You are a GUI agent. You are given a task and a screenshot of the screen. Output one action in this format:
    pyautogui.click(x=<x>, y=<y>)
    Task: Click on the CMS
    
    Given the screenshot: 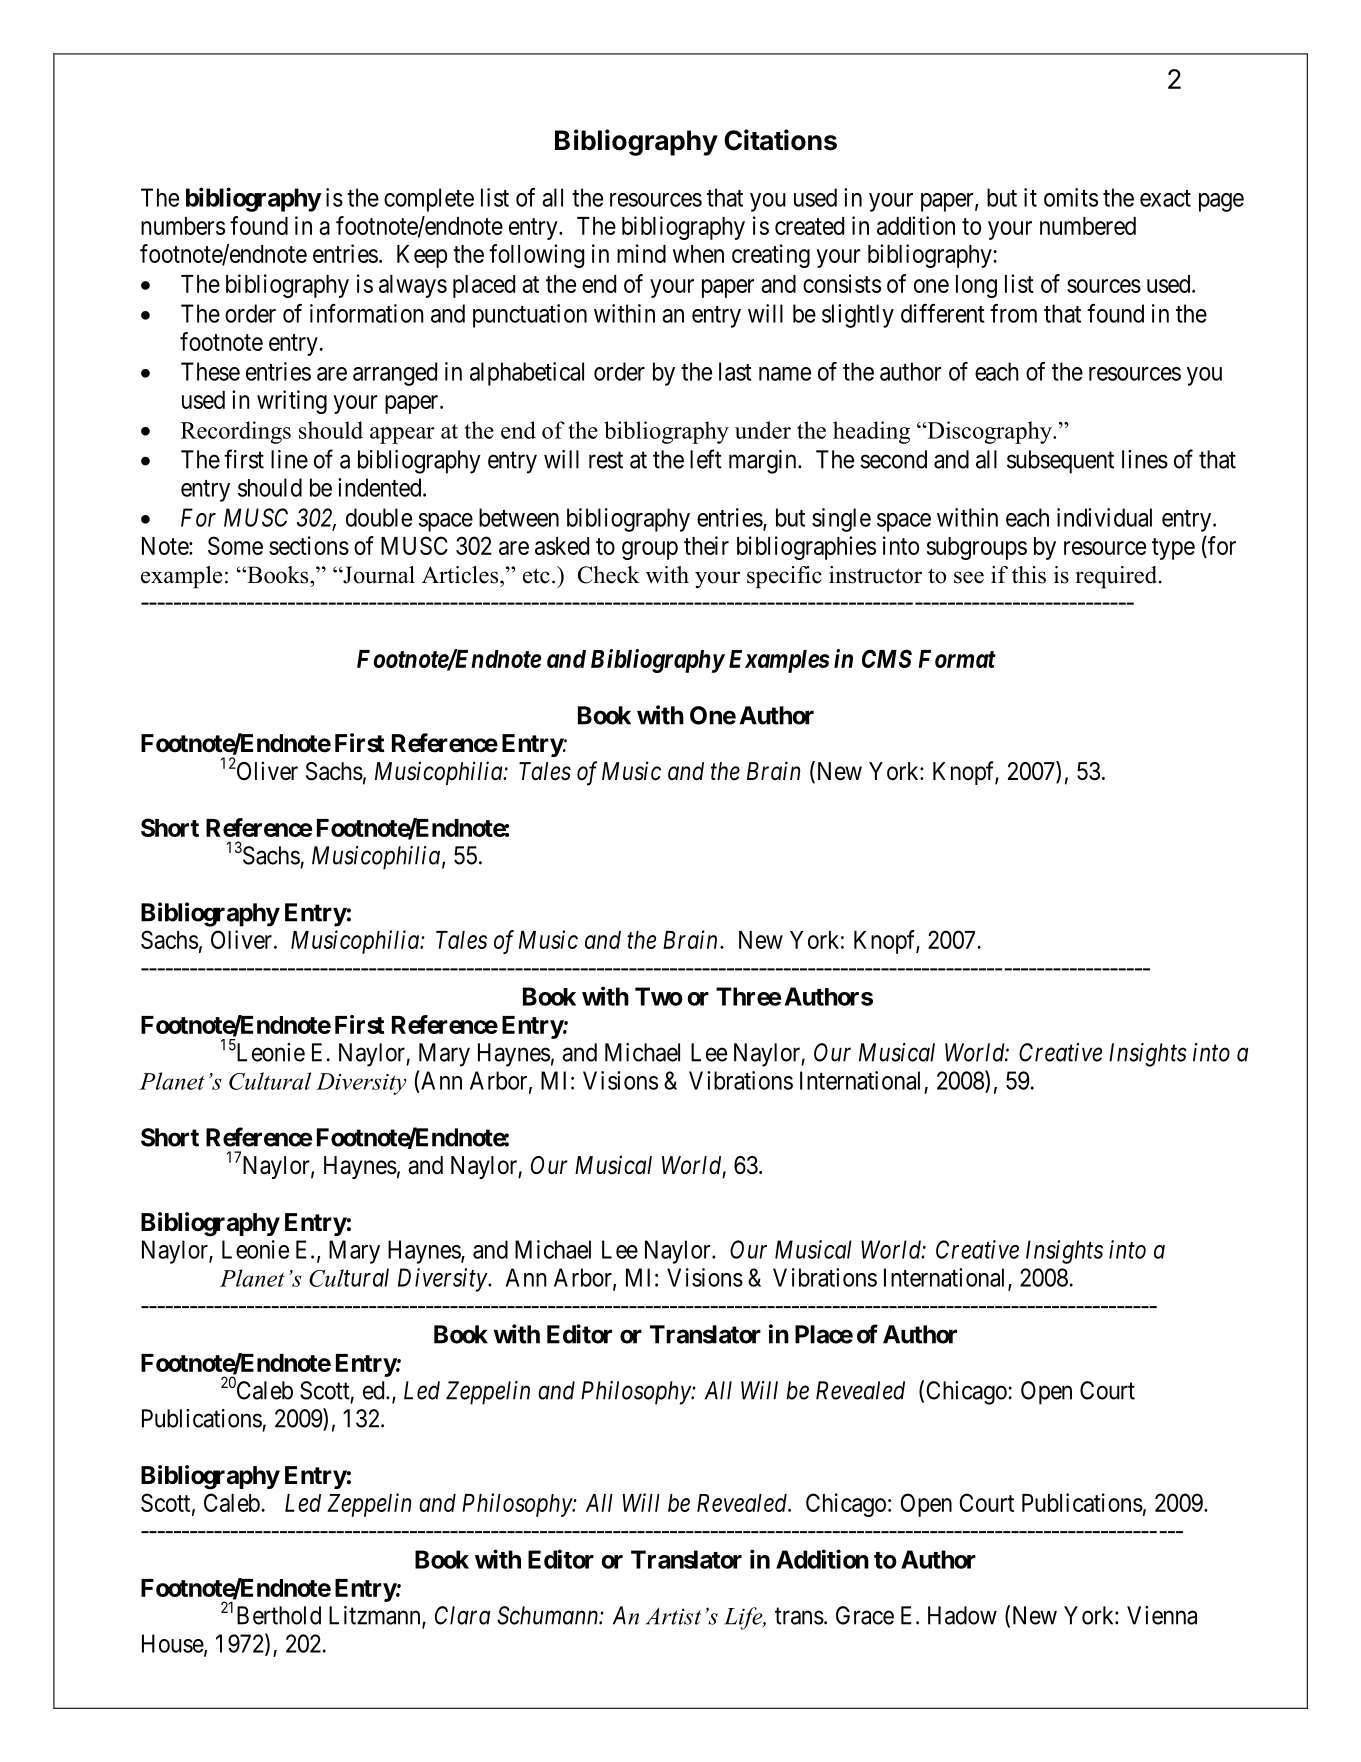 What is the action you would take?
    pyautogui.click(x=887, y=658)
